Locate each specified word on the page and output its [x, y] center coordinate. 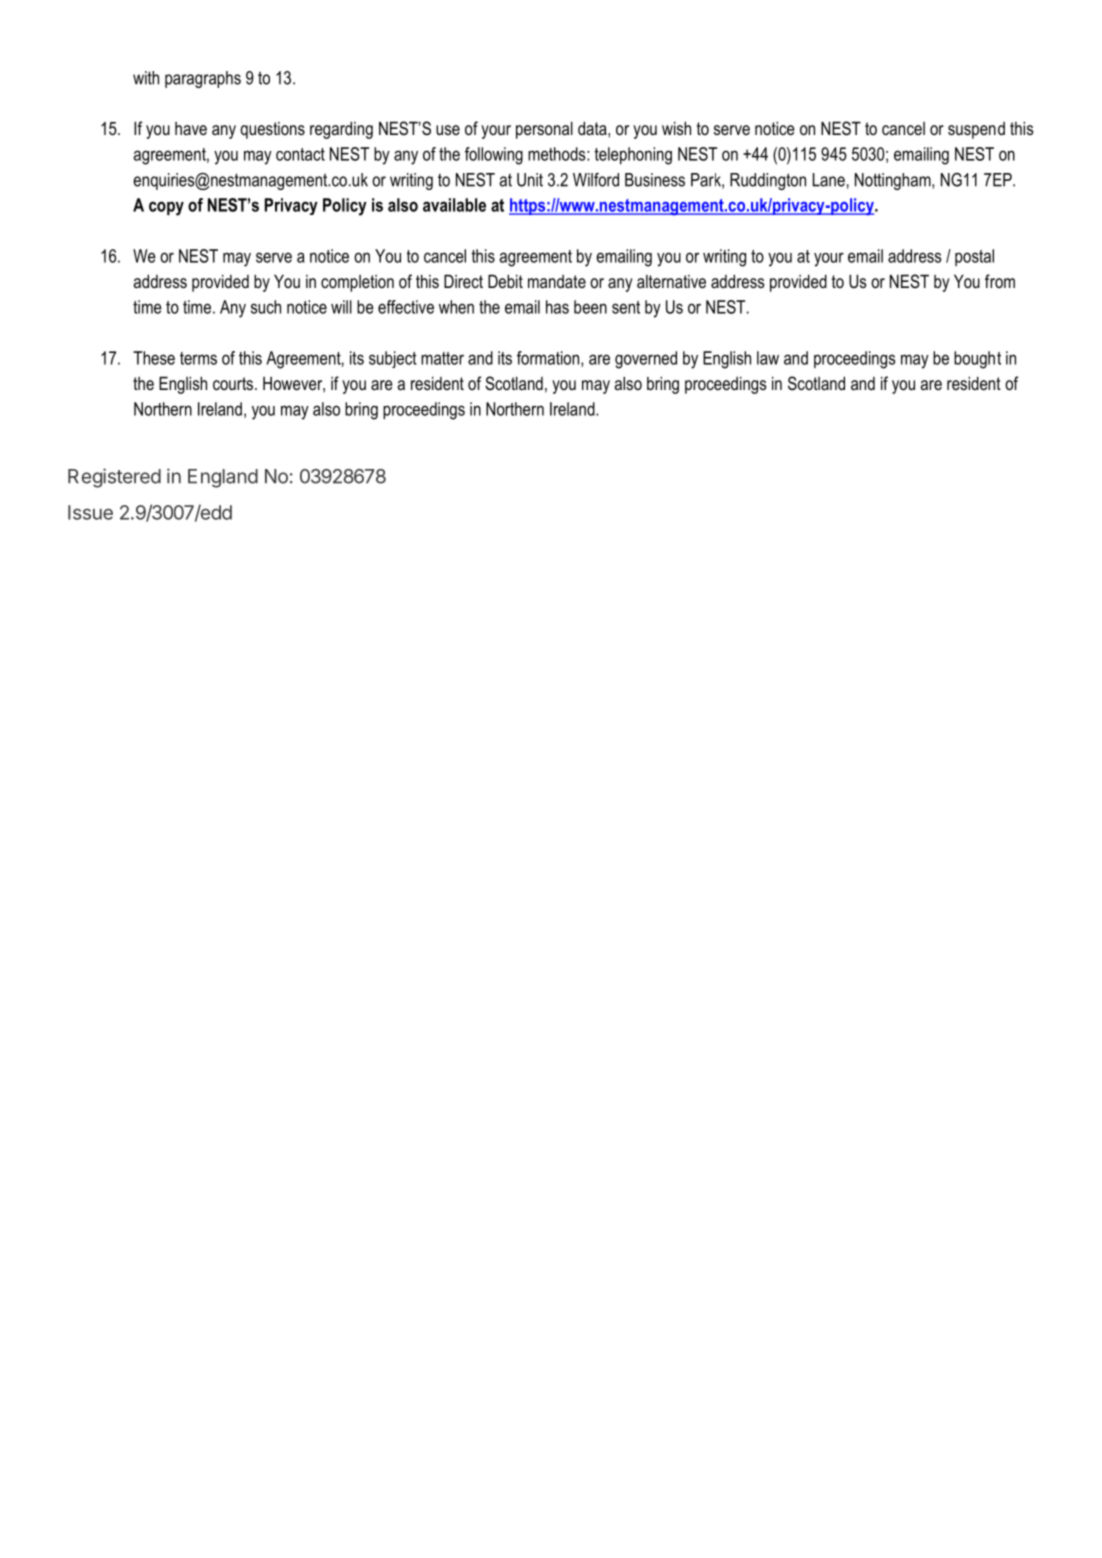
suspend [976, 130]
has [557, 307]
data [593, 128]
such [266, 307]
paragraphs [203, 79]
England [223, 478]
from [1000, 281]
